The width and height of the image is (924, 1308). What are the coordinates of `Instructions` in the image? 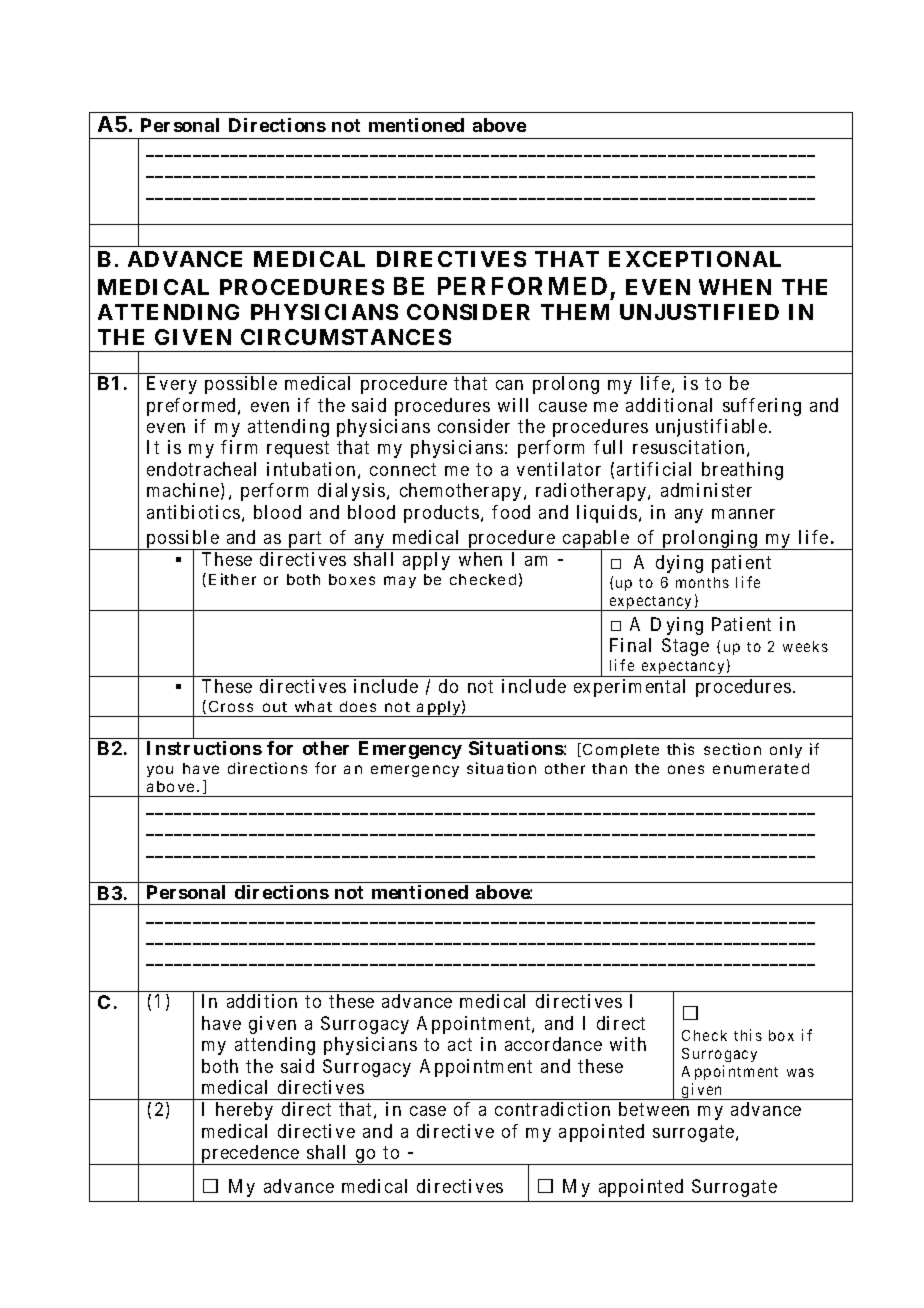 It's located at (204, 748).
